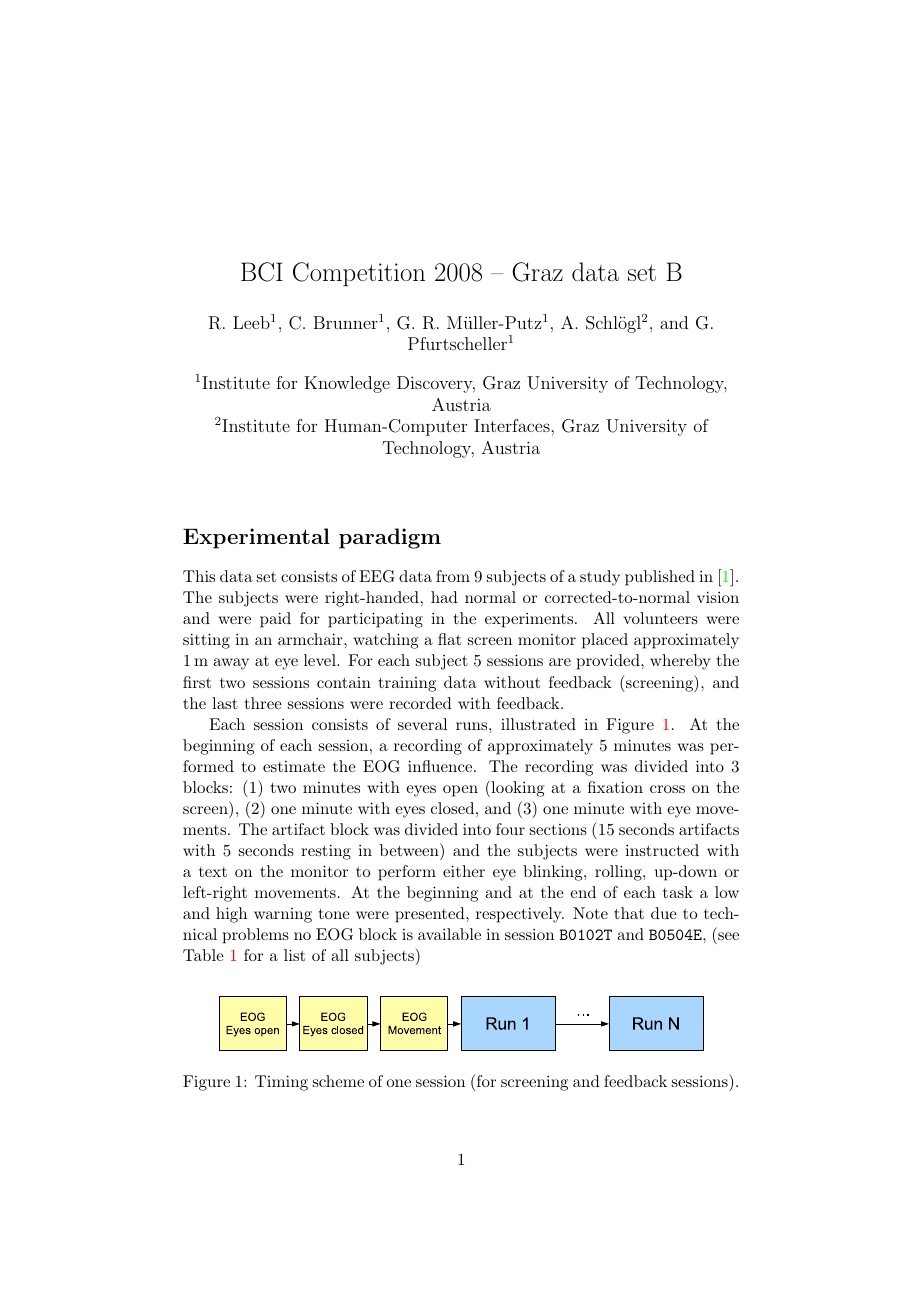  What do you see at coordinates (513, 425) in the image?
I see `Interfaces` at bounding box center [513, 425].
